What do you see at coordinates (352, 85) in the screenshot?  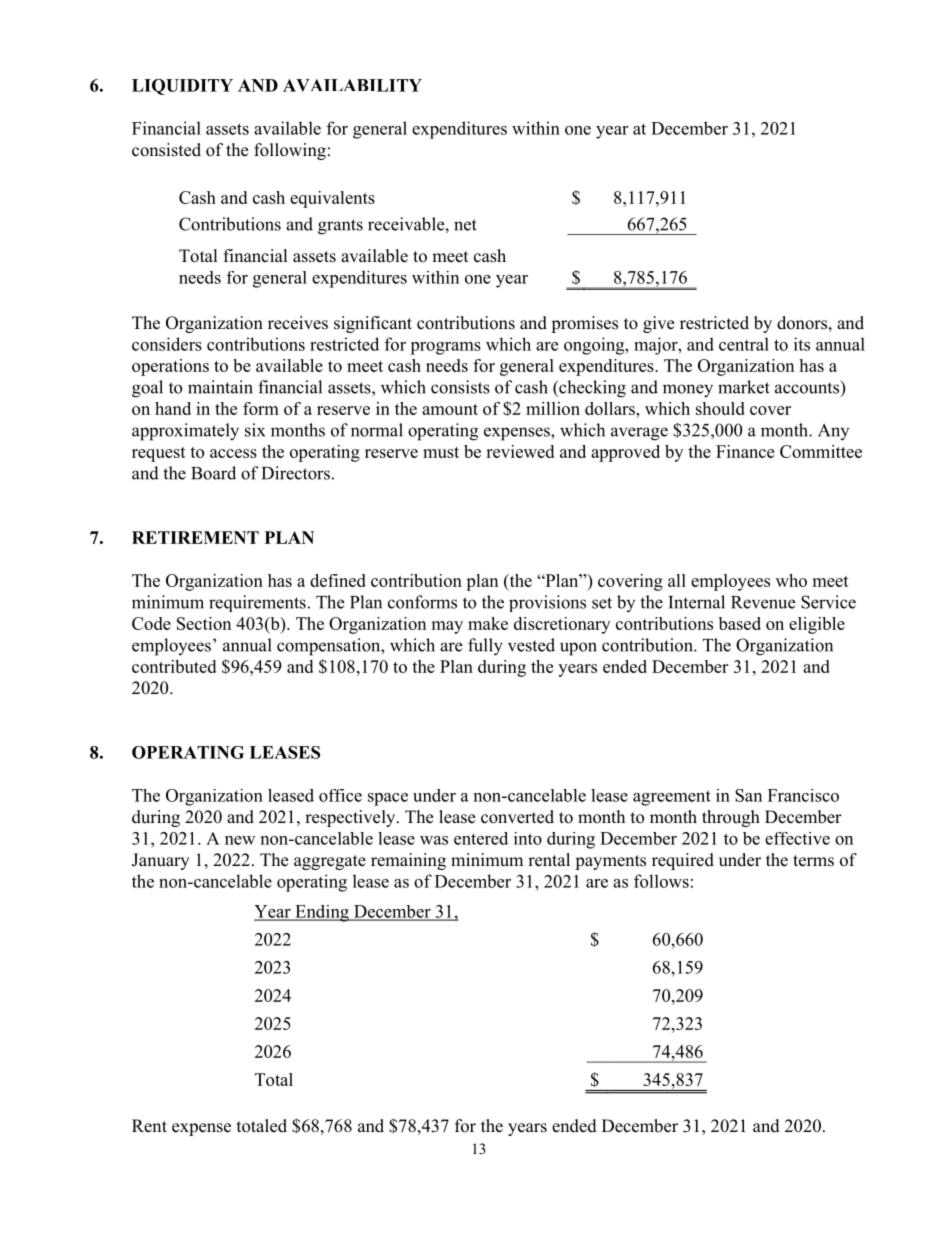 I see `AVAILABILITY` at bounding box center [352, 85].
